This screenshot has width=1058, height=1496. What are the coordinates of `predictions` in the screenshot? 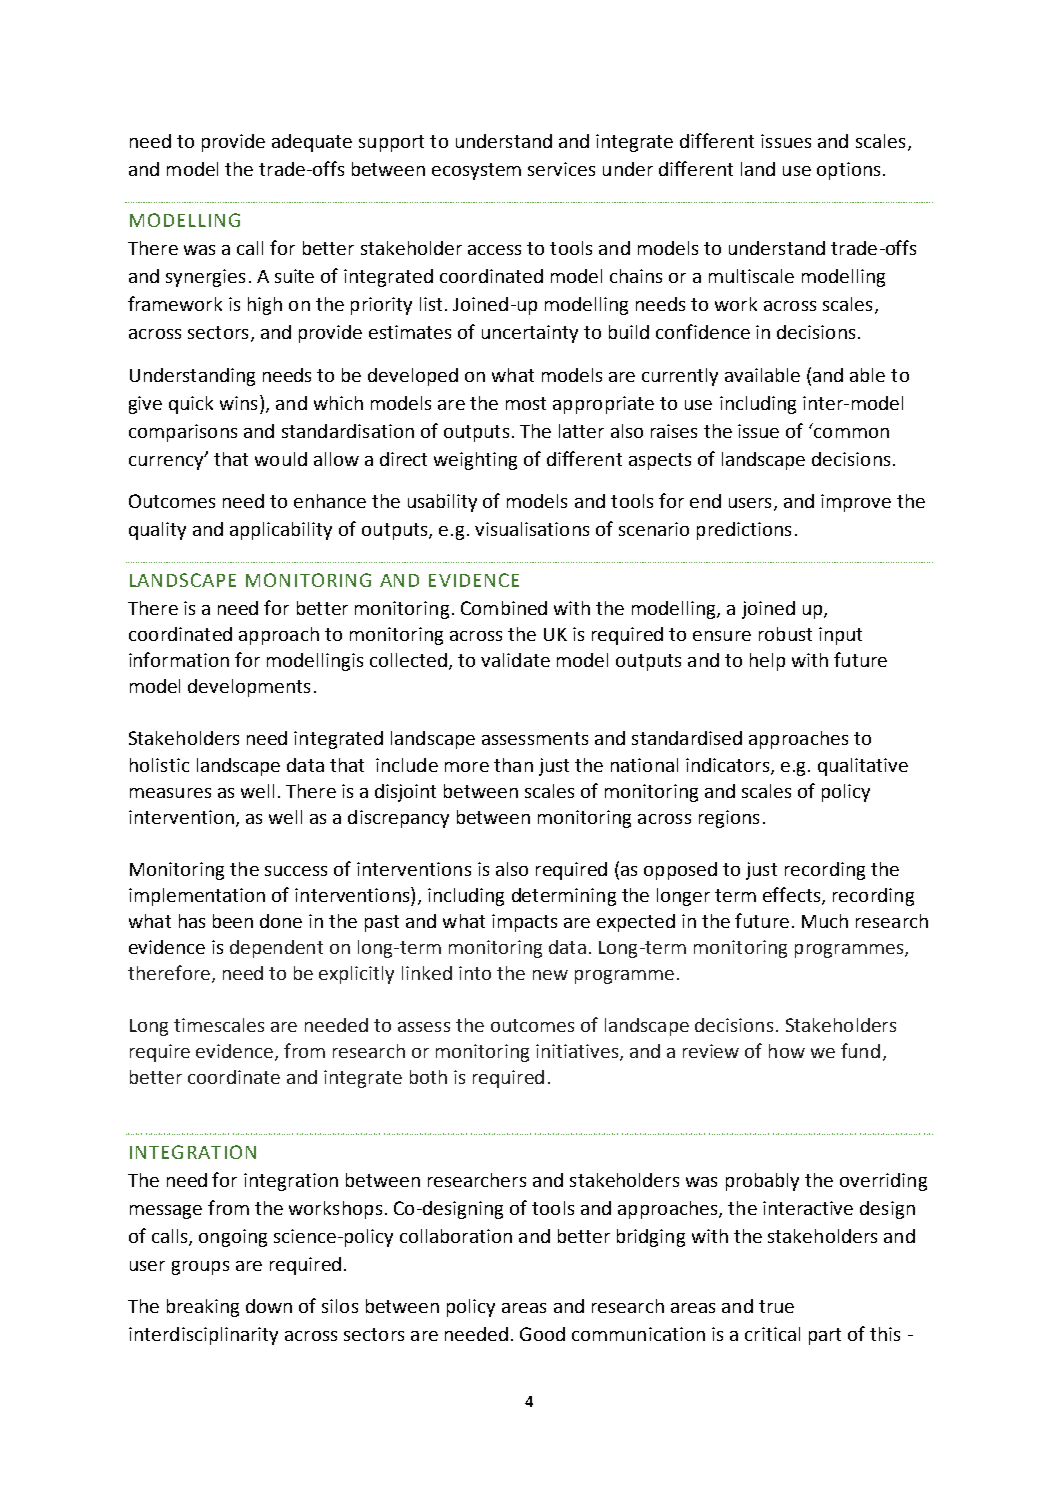 It's located at (744, 531).
